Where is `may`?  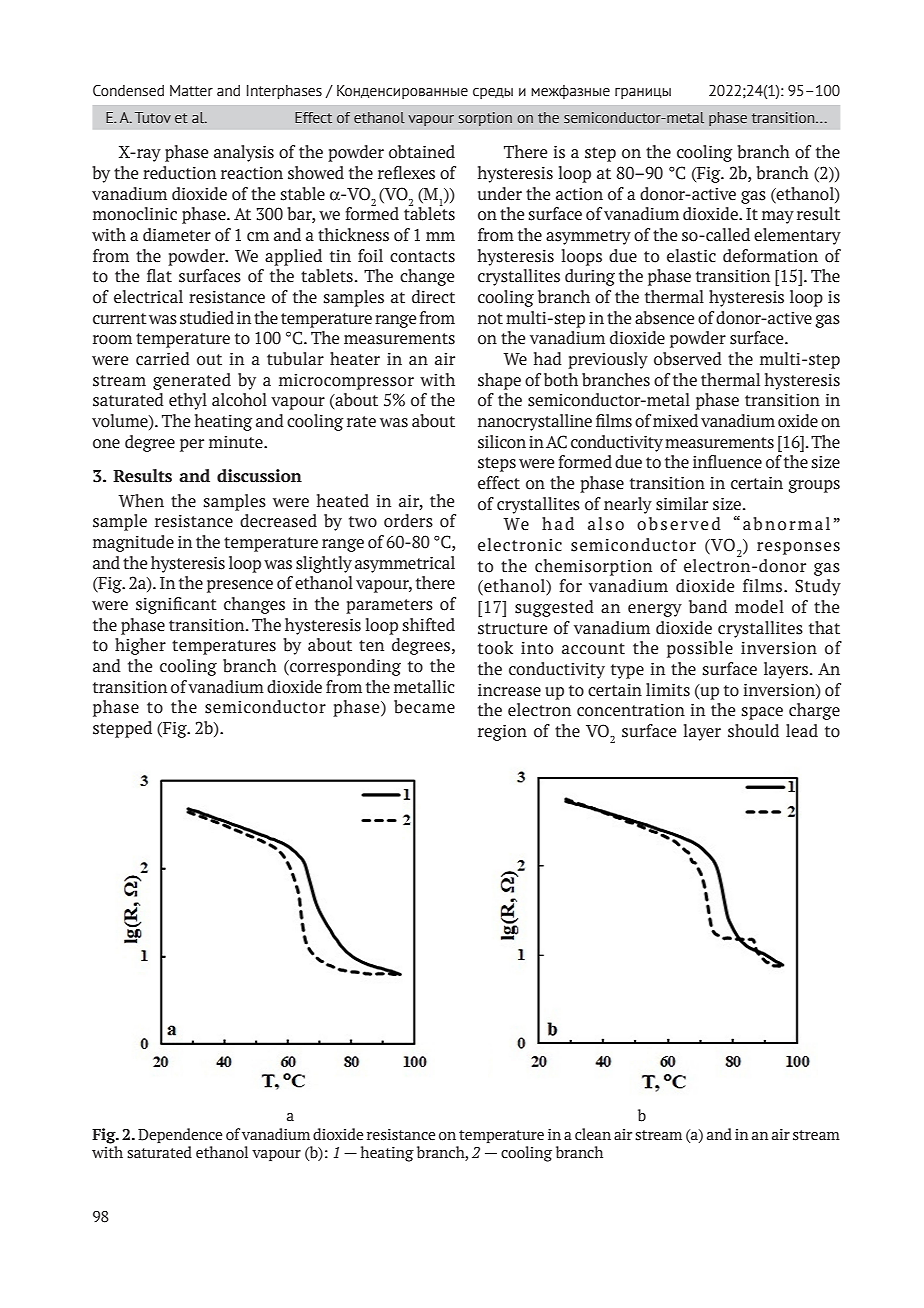 may is located at coordinates (778, 217).
